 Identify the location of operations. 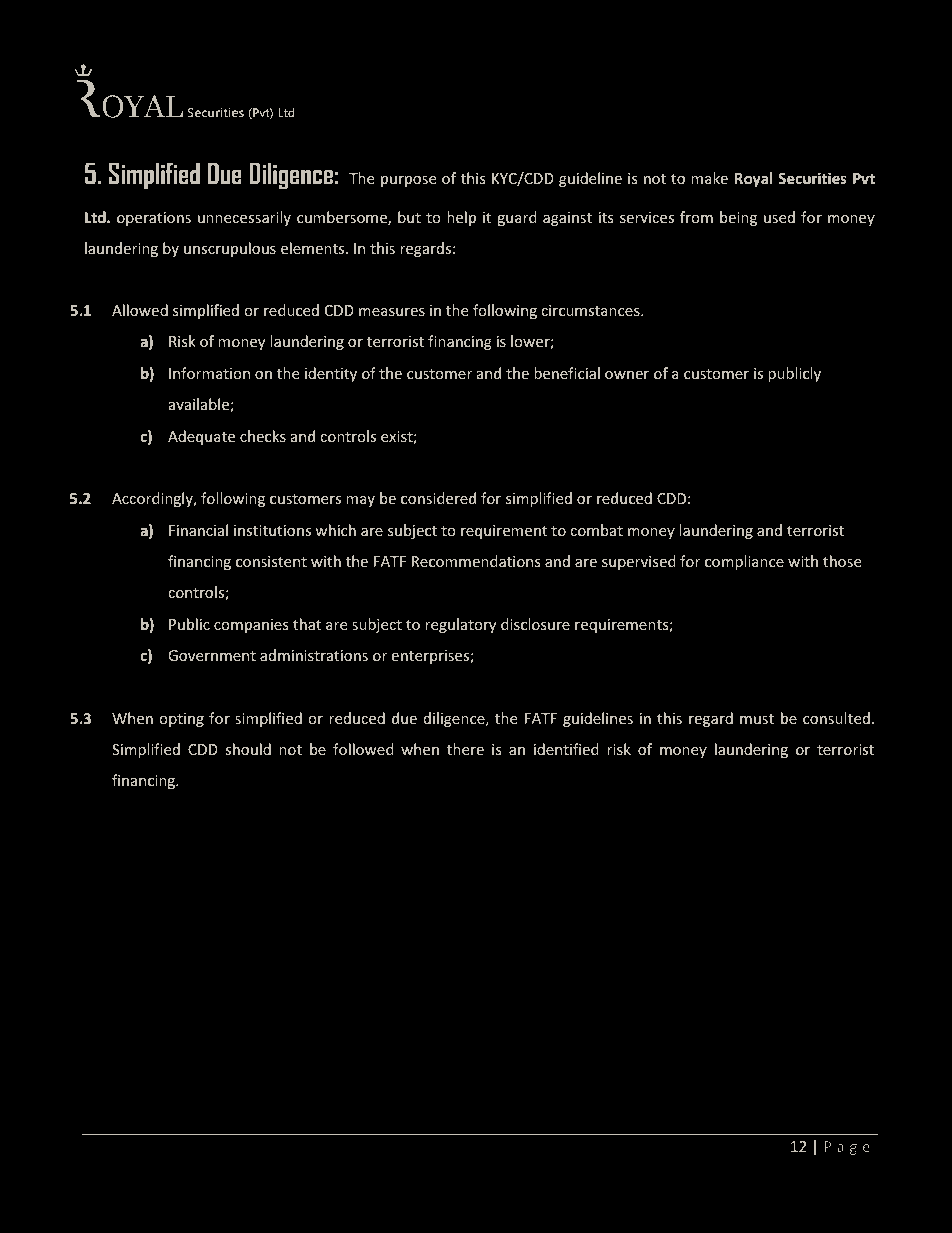
(154, 219).
